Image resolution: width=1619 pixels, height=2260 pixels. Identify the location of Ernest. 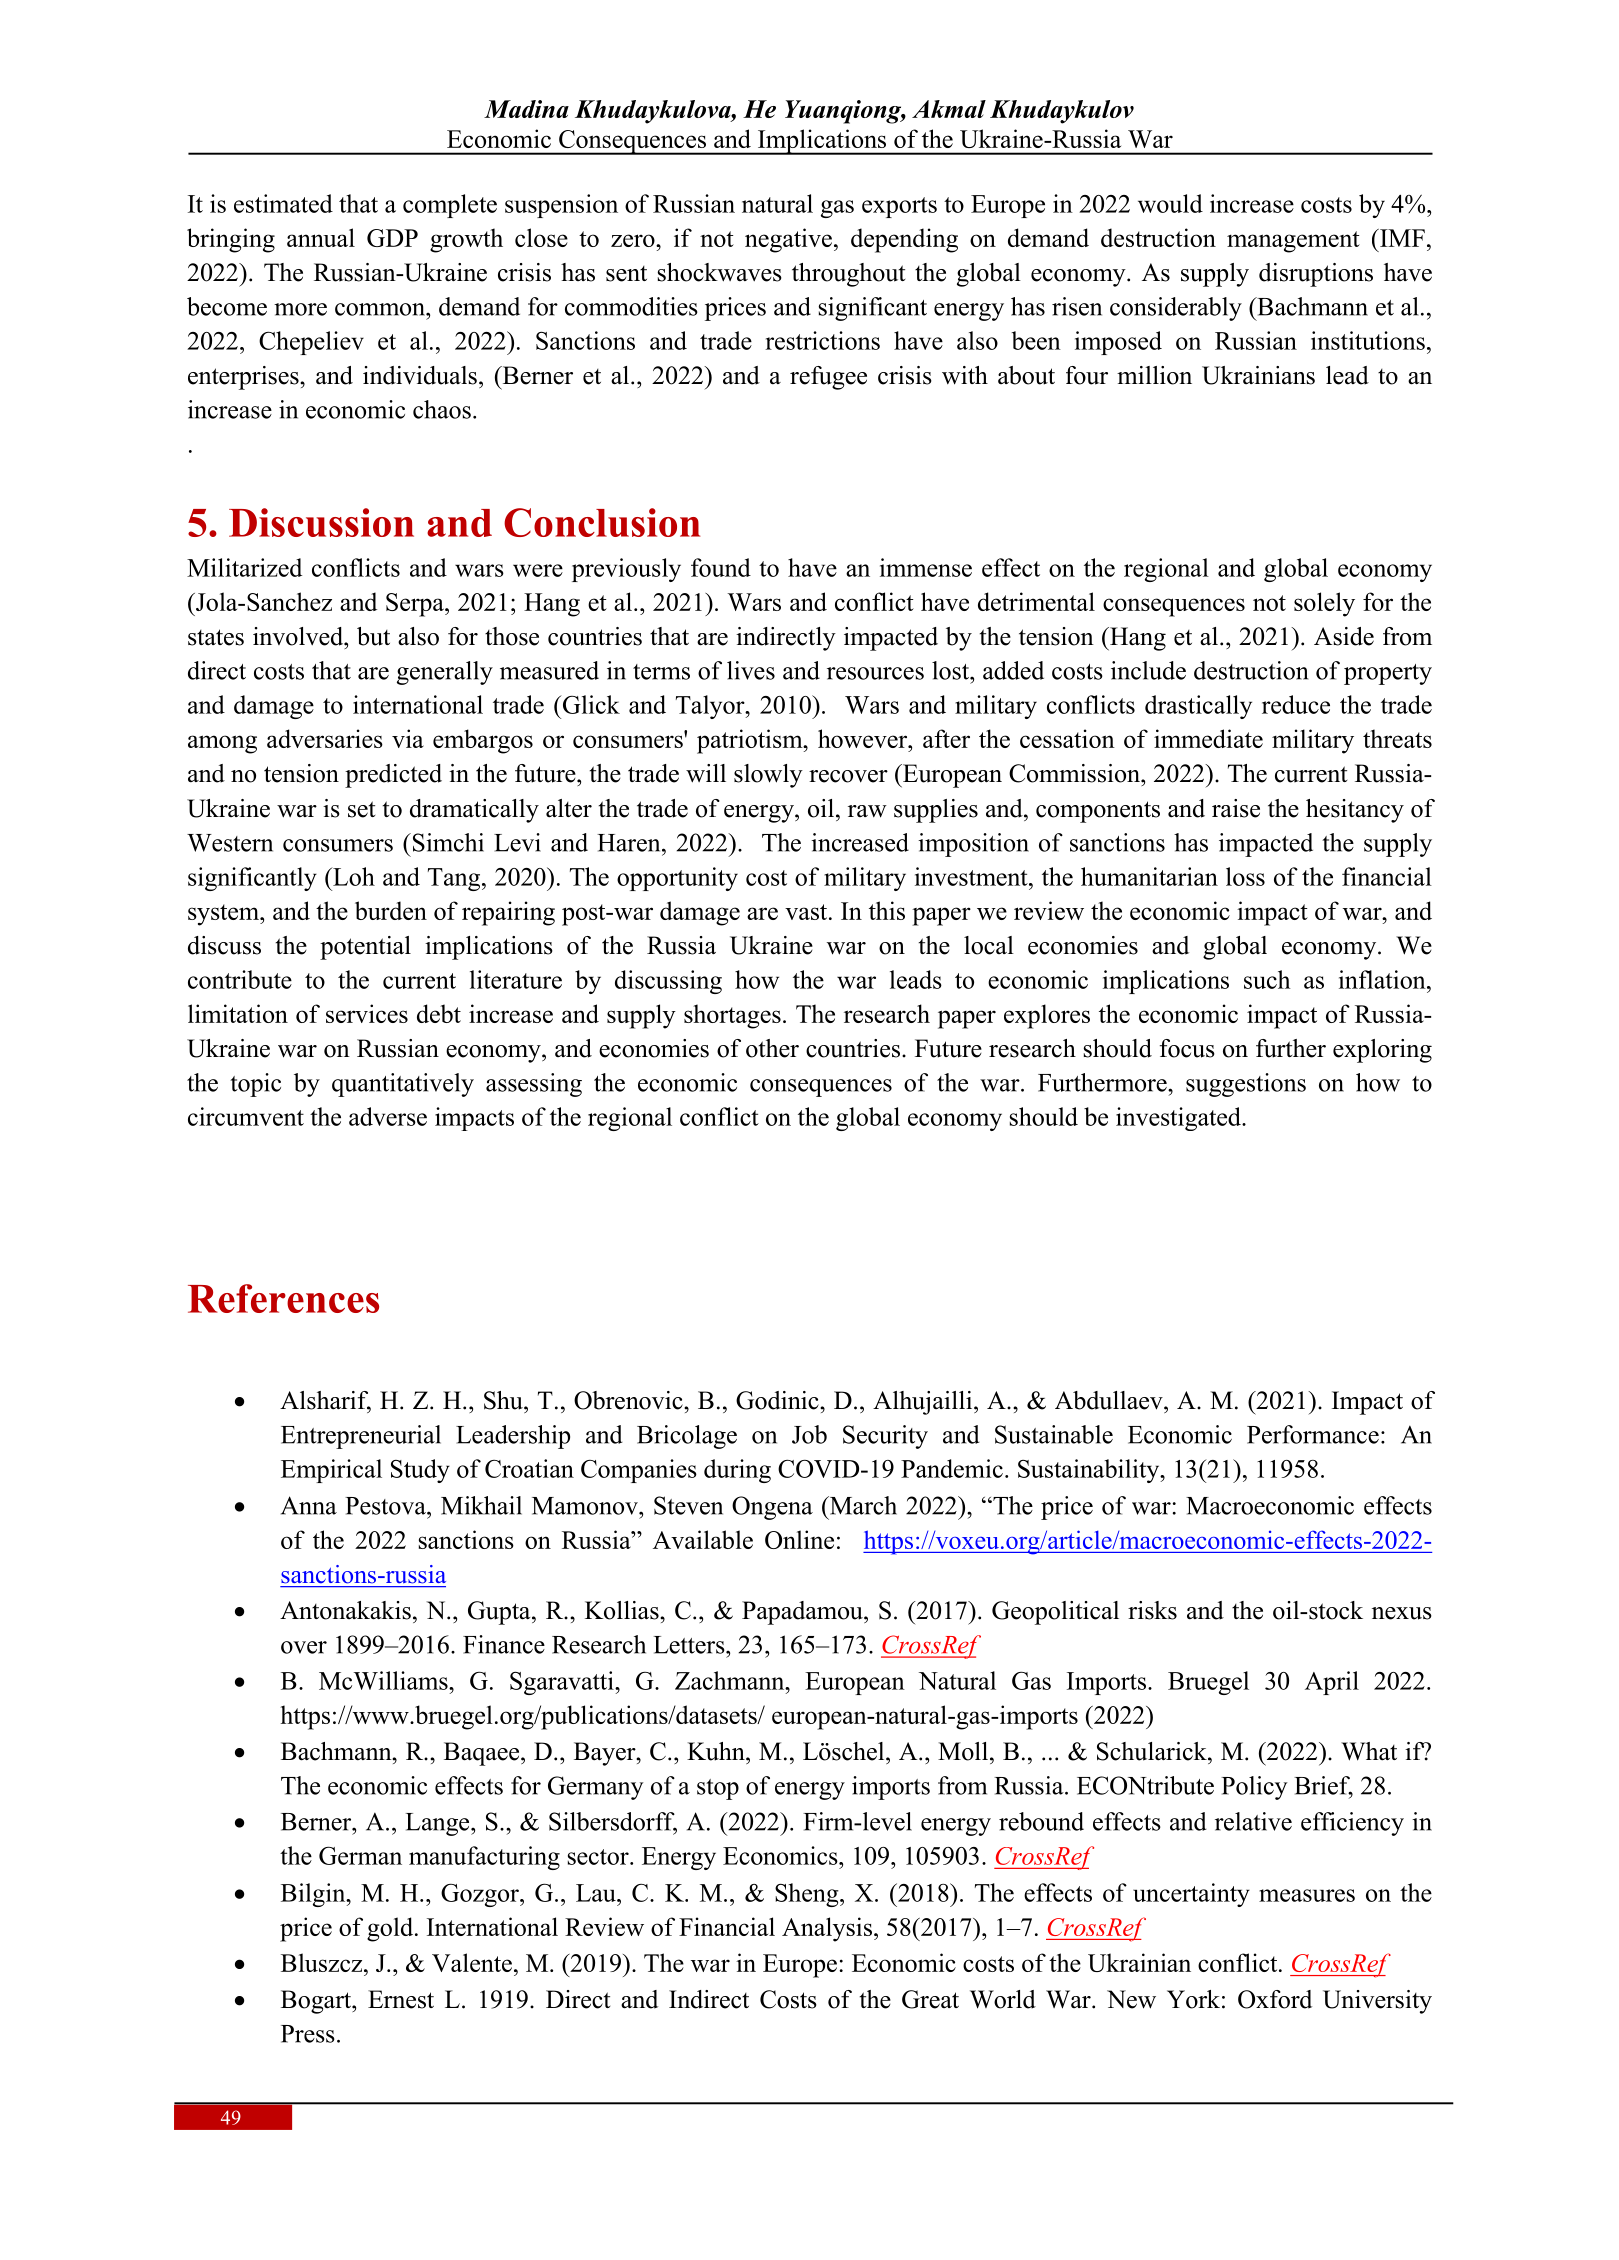
(401, 1999).
